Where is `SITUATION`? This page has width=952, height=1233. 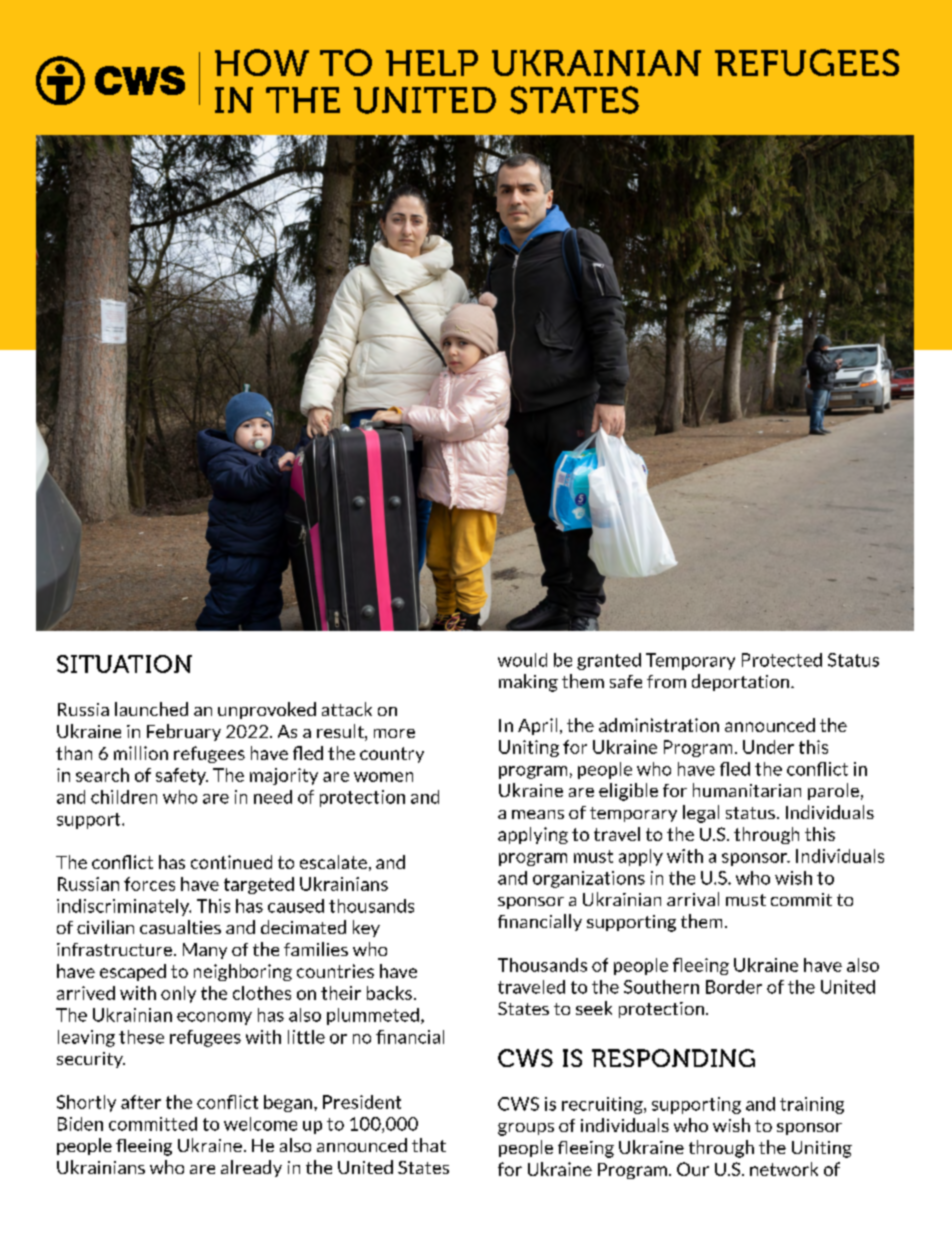 SITUATION is located at coordinates (124, 664).
